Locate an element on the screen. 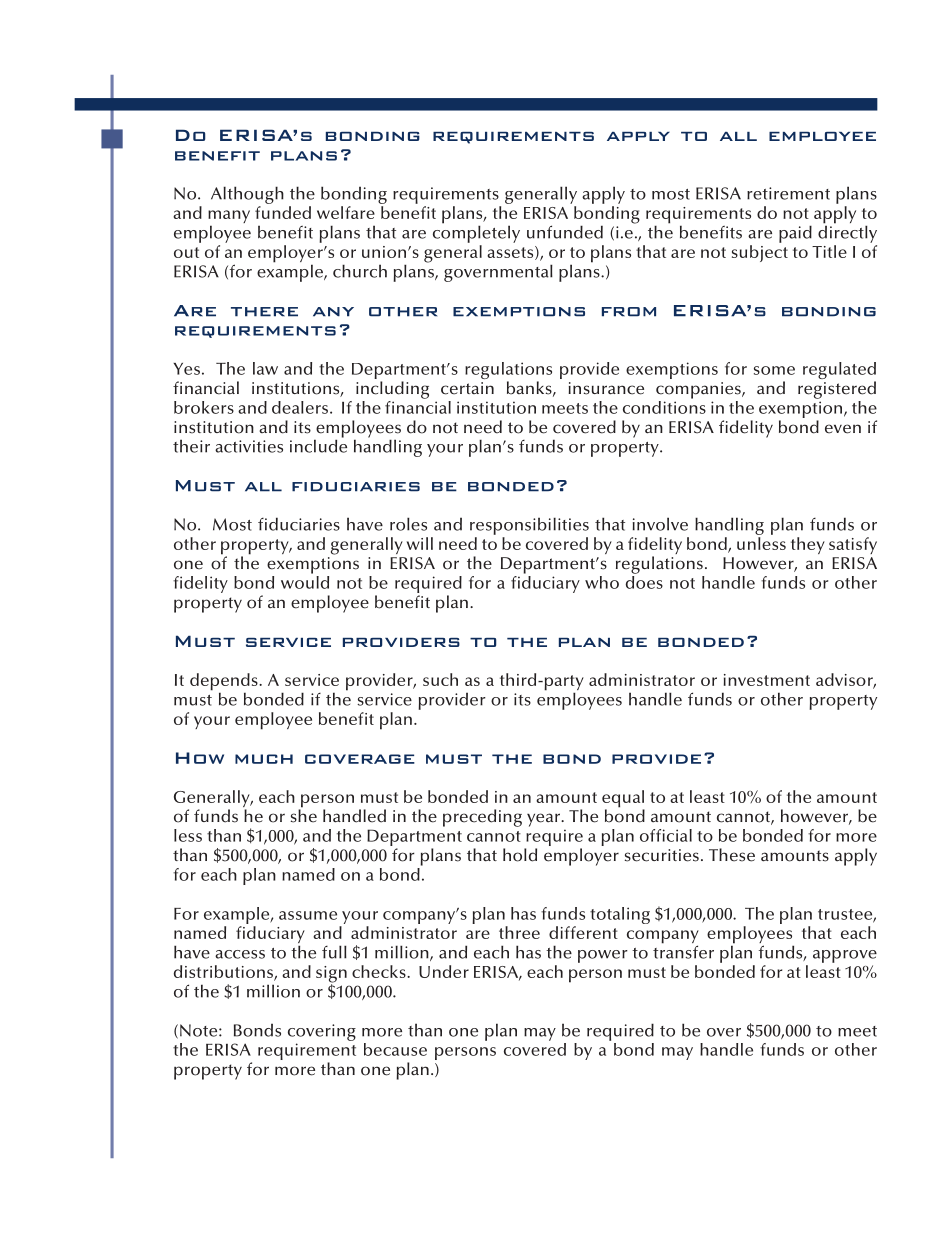  paid is located at coordinates (795, 234).
